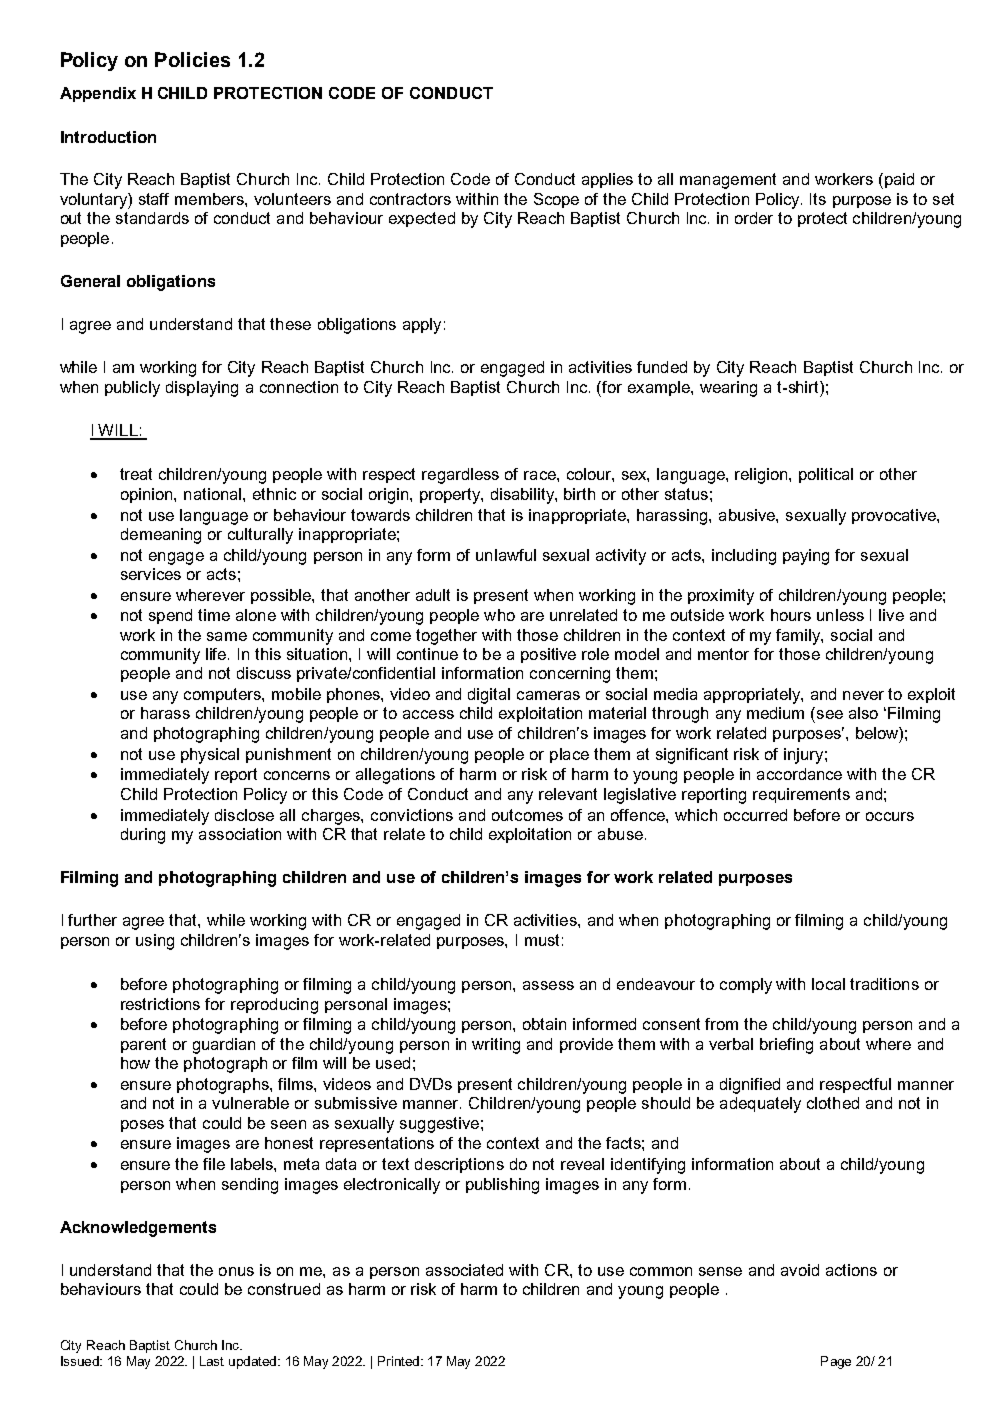  What do you see at coordinates (192, 59) in the screenshot?
I see `Policies` at bounding box center [192, 59].
